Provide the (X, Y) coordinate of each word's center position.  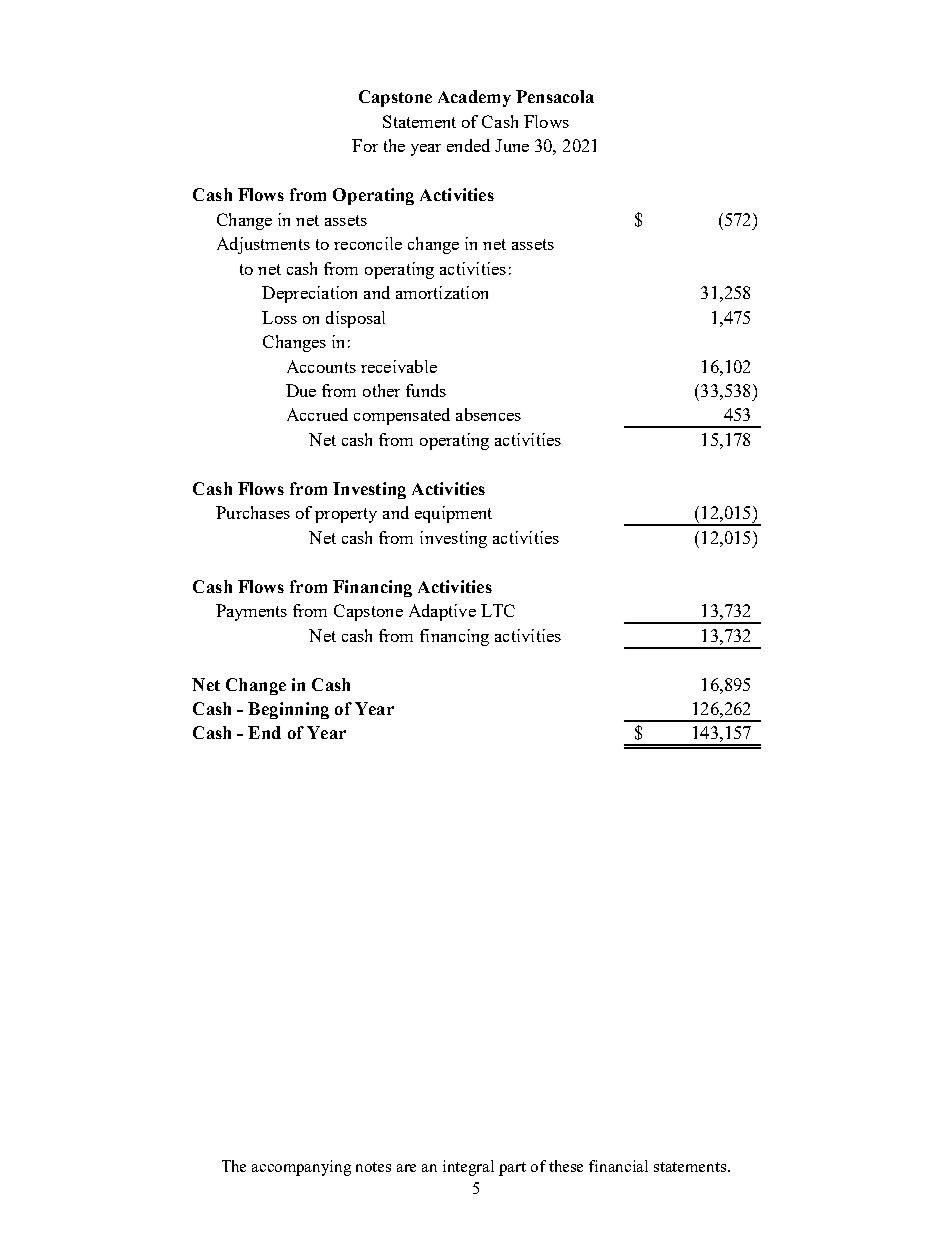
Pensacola (555, 96)
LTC (498, 610)
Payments (251, 612)
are (406, 1168)
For (365, 145)
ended (468, 145)
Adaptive (442, 612)
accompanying (301, 1168)
